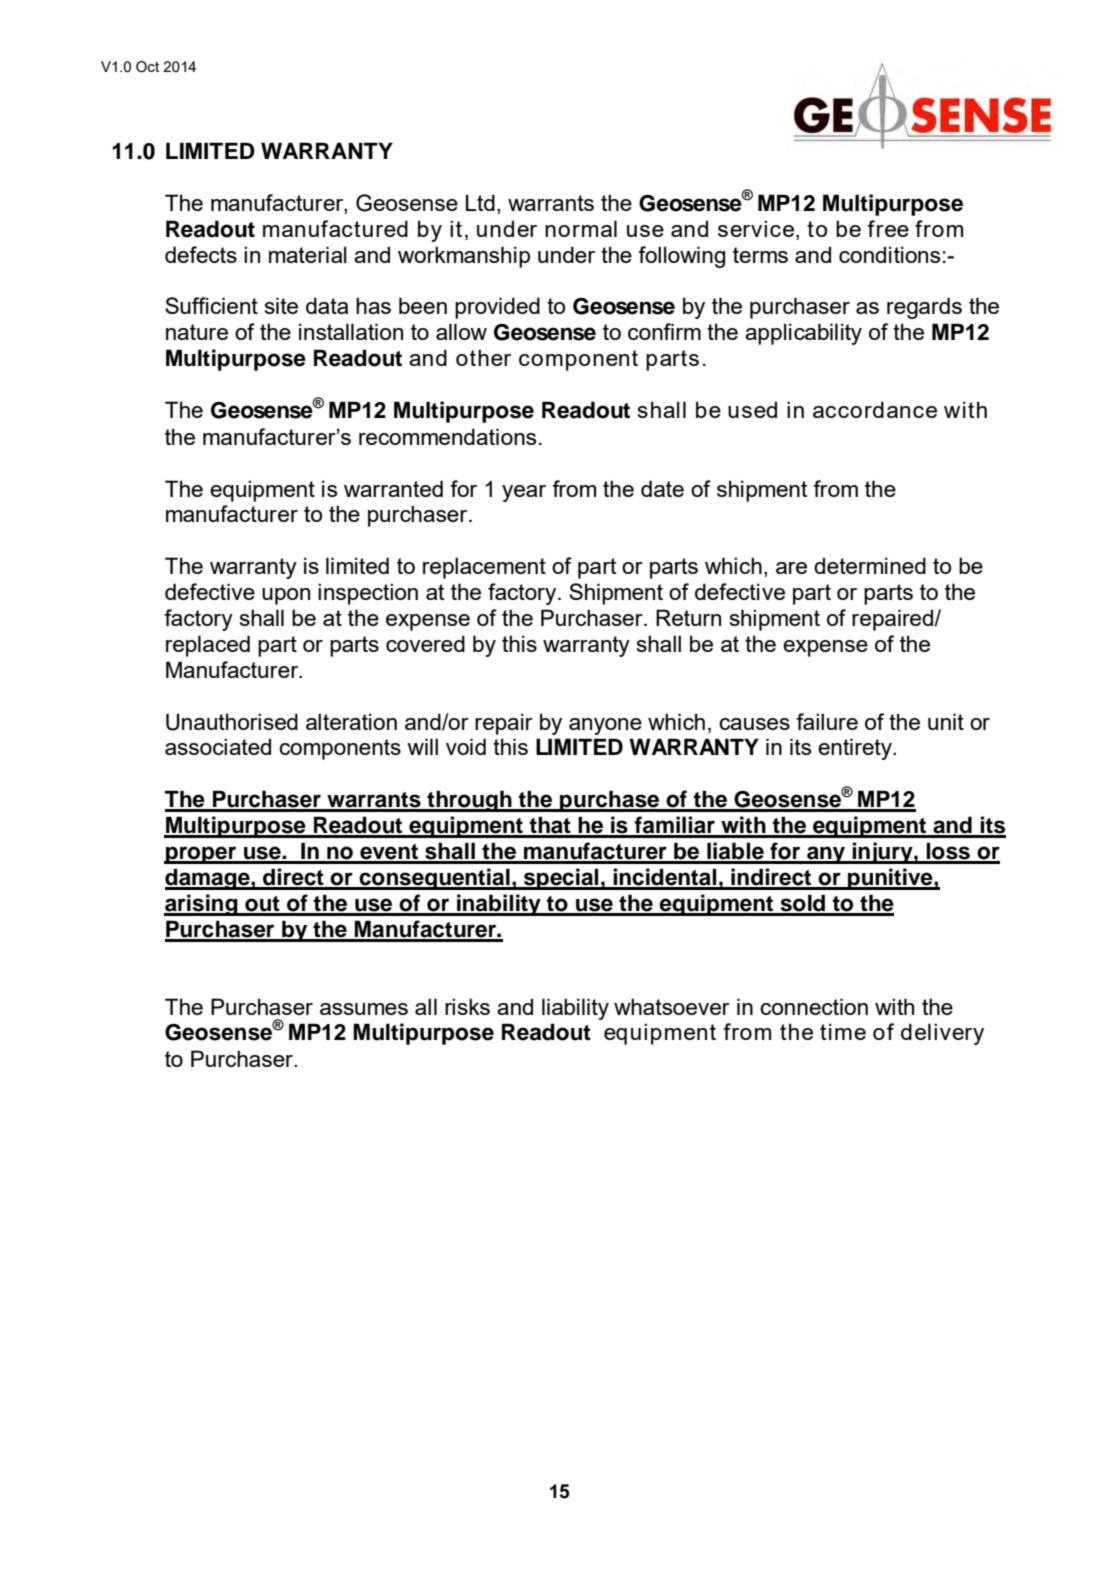 The width and height of the image is (1119, 1582). Describe the element at coordinates (480, 202) in the image. I see `Ltd` at that location.
